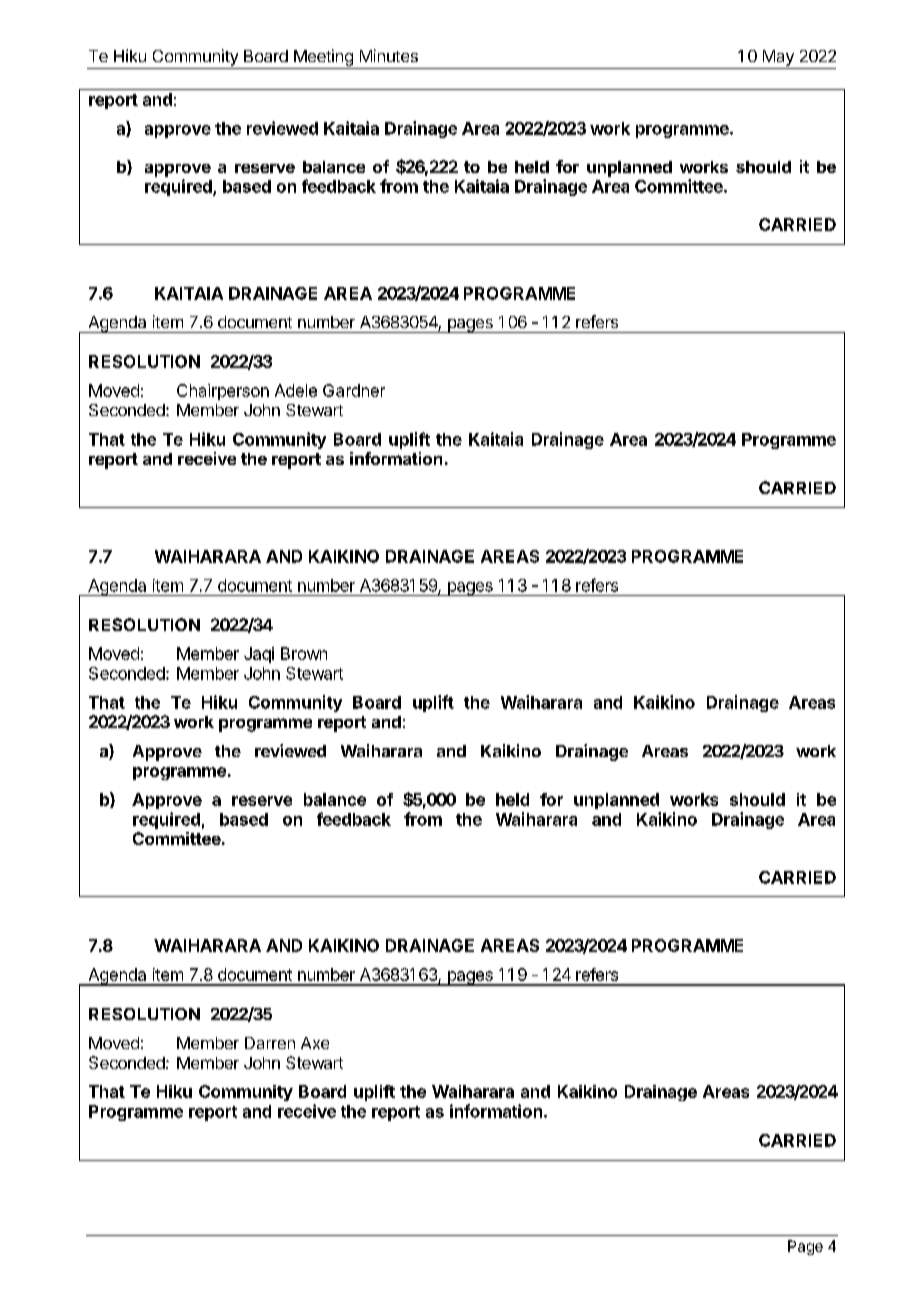 The width and height of the page is (924, 1308). Describe the element at coordinates (304, 653) in the page. I see `Brown` at that location.
